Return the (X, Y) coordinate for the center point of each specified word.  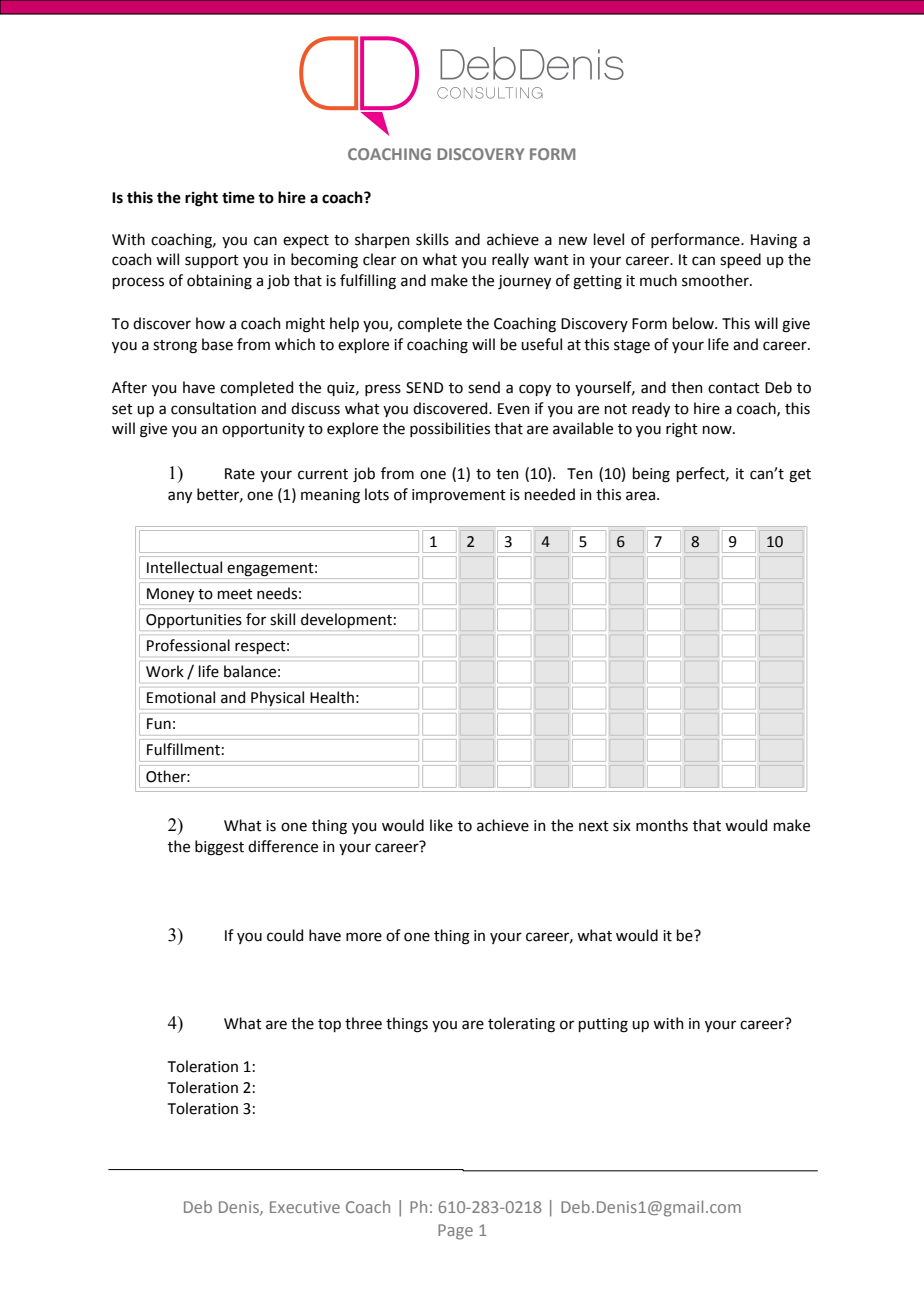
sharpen (382, 240)
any (180, 497)
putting (603, 1025)
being (651, 475)
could (285, 935)
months (662, 825)
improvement (459, 496)
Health (332, 697)
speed (740, 260)
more (364, 937)
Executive (305, 1207)
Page (455, 1232)
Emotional (181, 697)
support (212, 261)
